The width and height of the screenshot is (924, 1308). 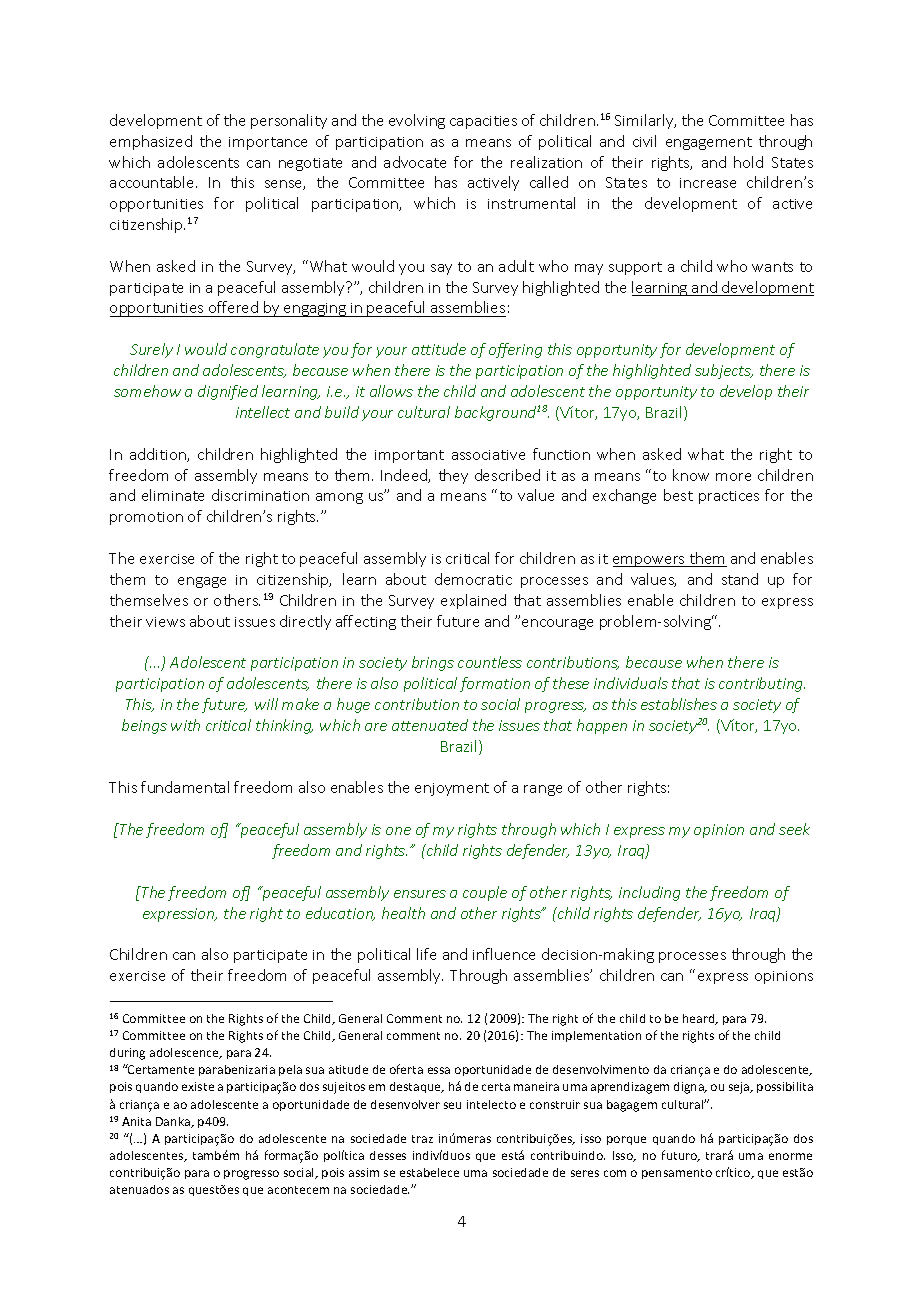 I want to click on emphasized, so click(x=151, y=142).
